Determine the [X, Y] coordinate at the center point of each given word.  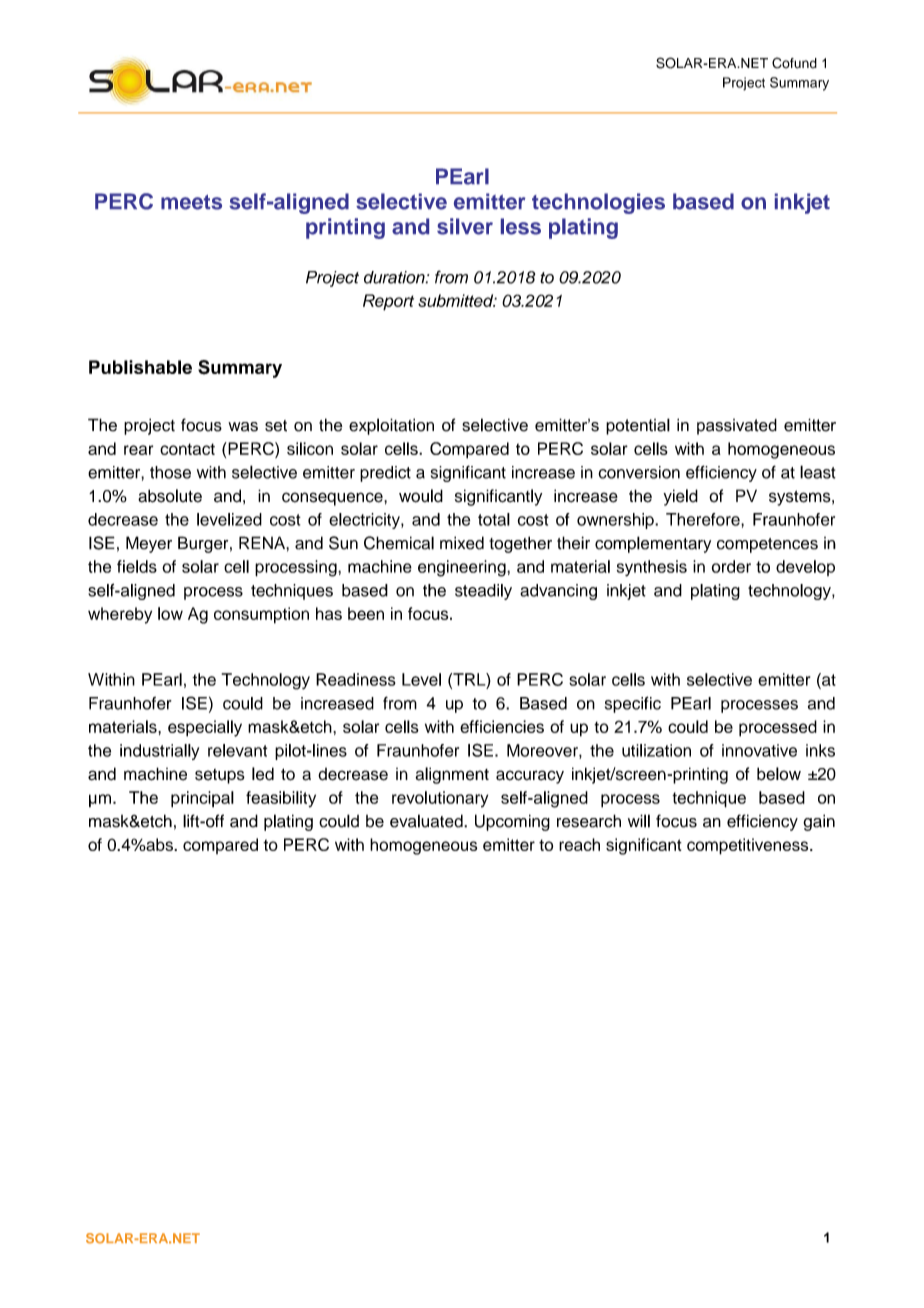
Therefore [704, 519]
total [494, 519]
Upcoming [512, 822]
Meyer [149, 544]
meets [191, 202]
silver [465, 226]
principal [202, 799]
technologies [598, 203]
